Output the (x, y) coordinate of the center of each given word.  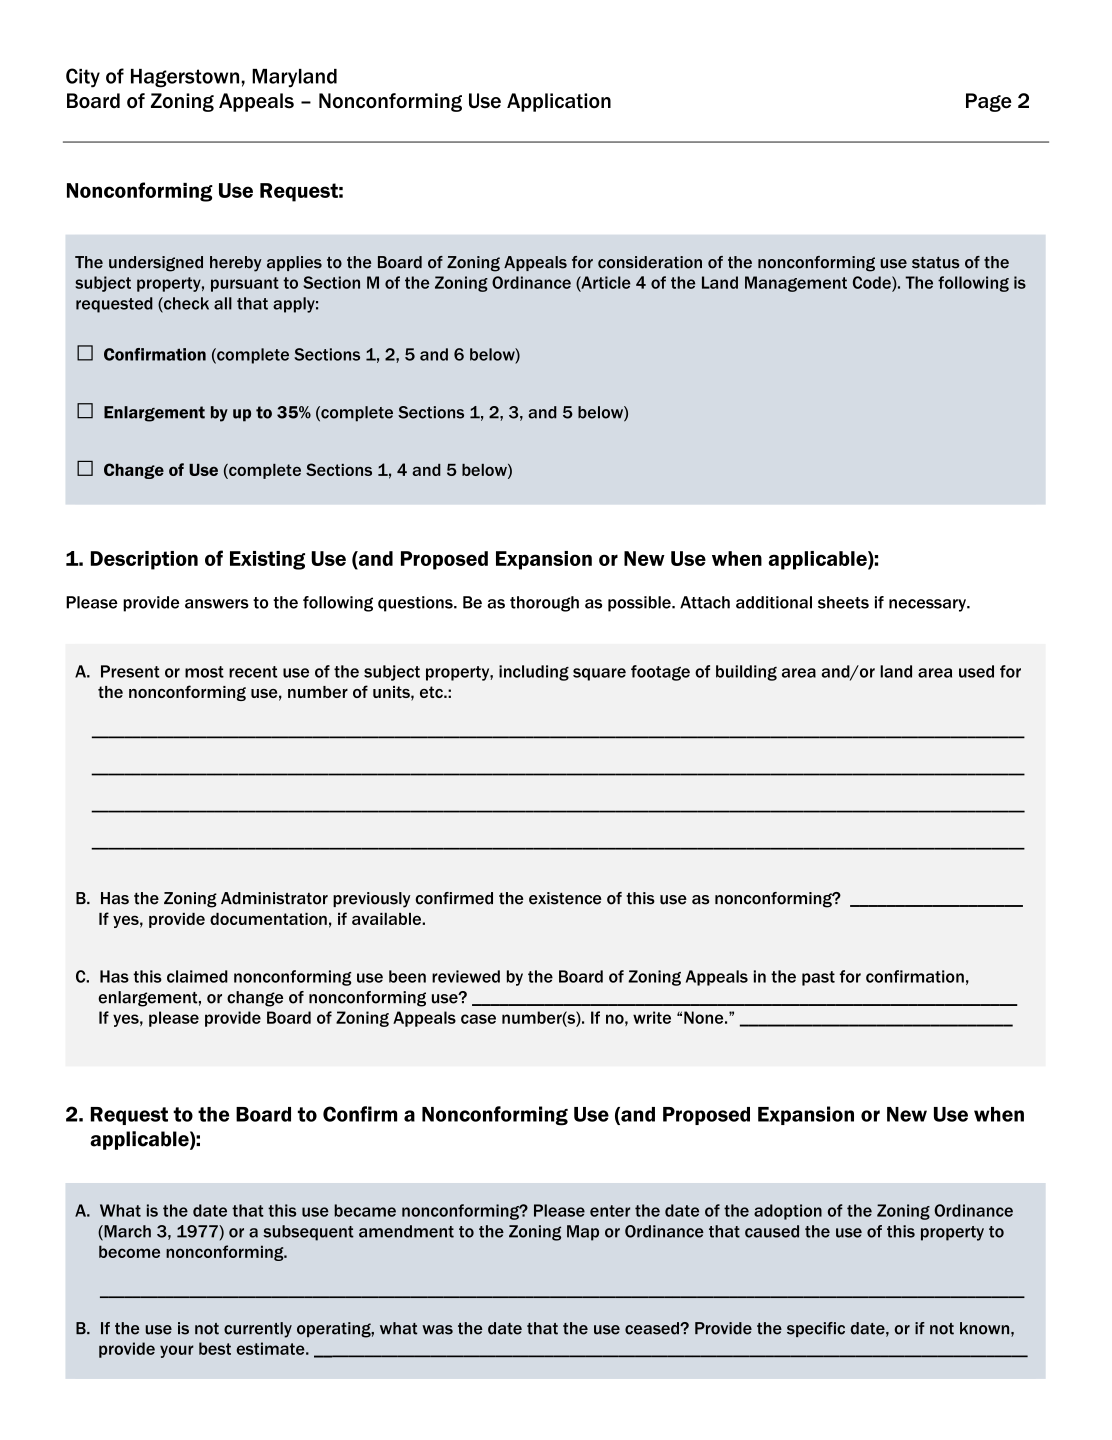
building (746, 673)
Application (559, 102)
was (437, 1330)
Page (989, 102)
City (83, 78)
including (534, 673)
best (215, 1348)
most (204, 672)
